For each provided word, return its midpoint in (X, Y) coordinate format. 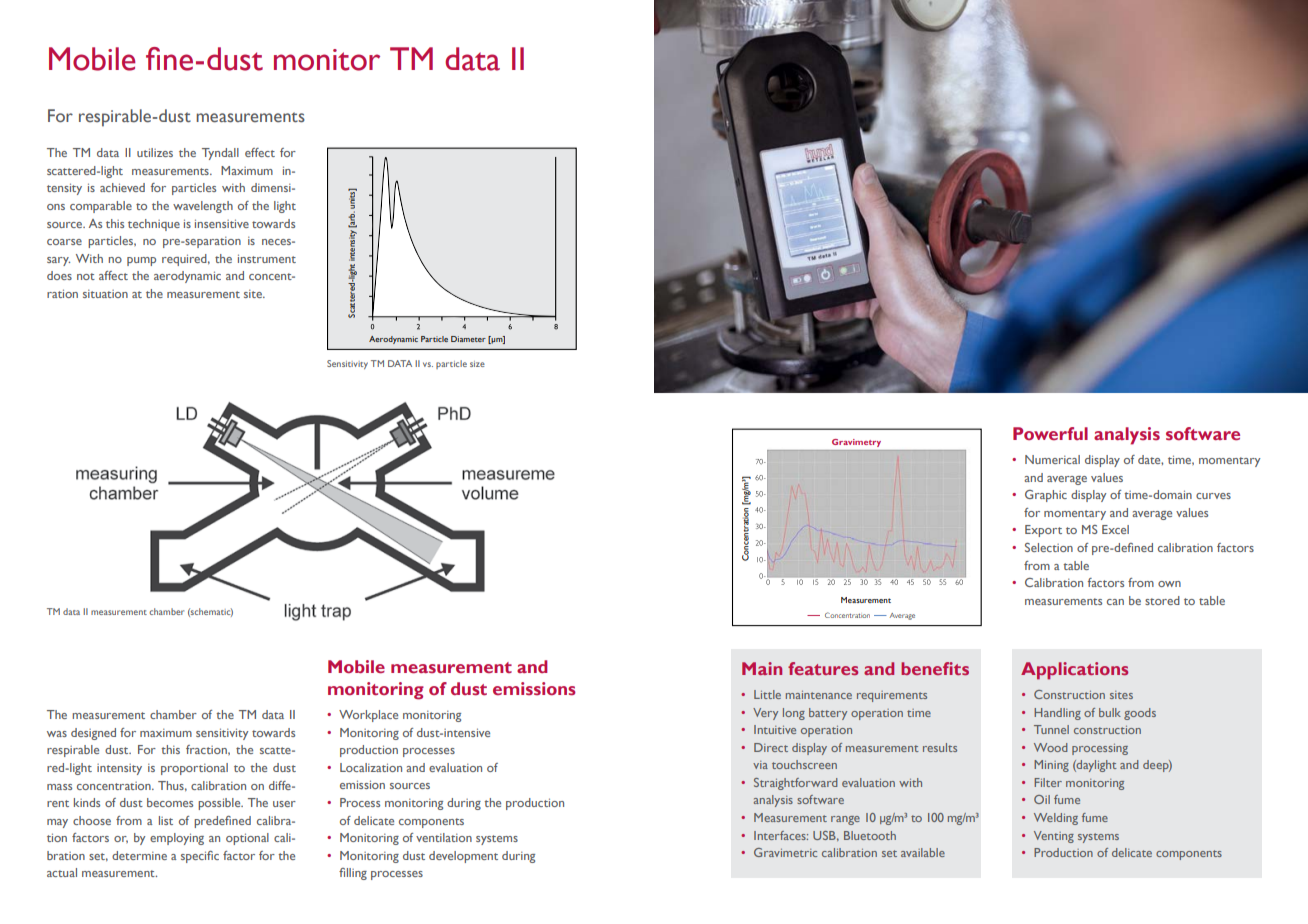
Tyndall (220, 154)
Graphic (1046, 496)
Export (1043, 531)
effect (260, 152)
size (477, 364)
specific (200, 857)
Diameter (468, 339)
